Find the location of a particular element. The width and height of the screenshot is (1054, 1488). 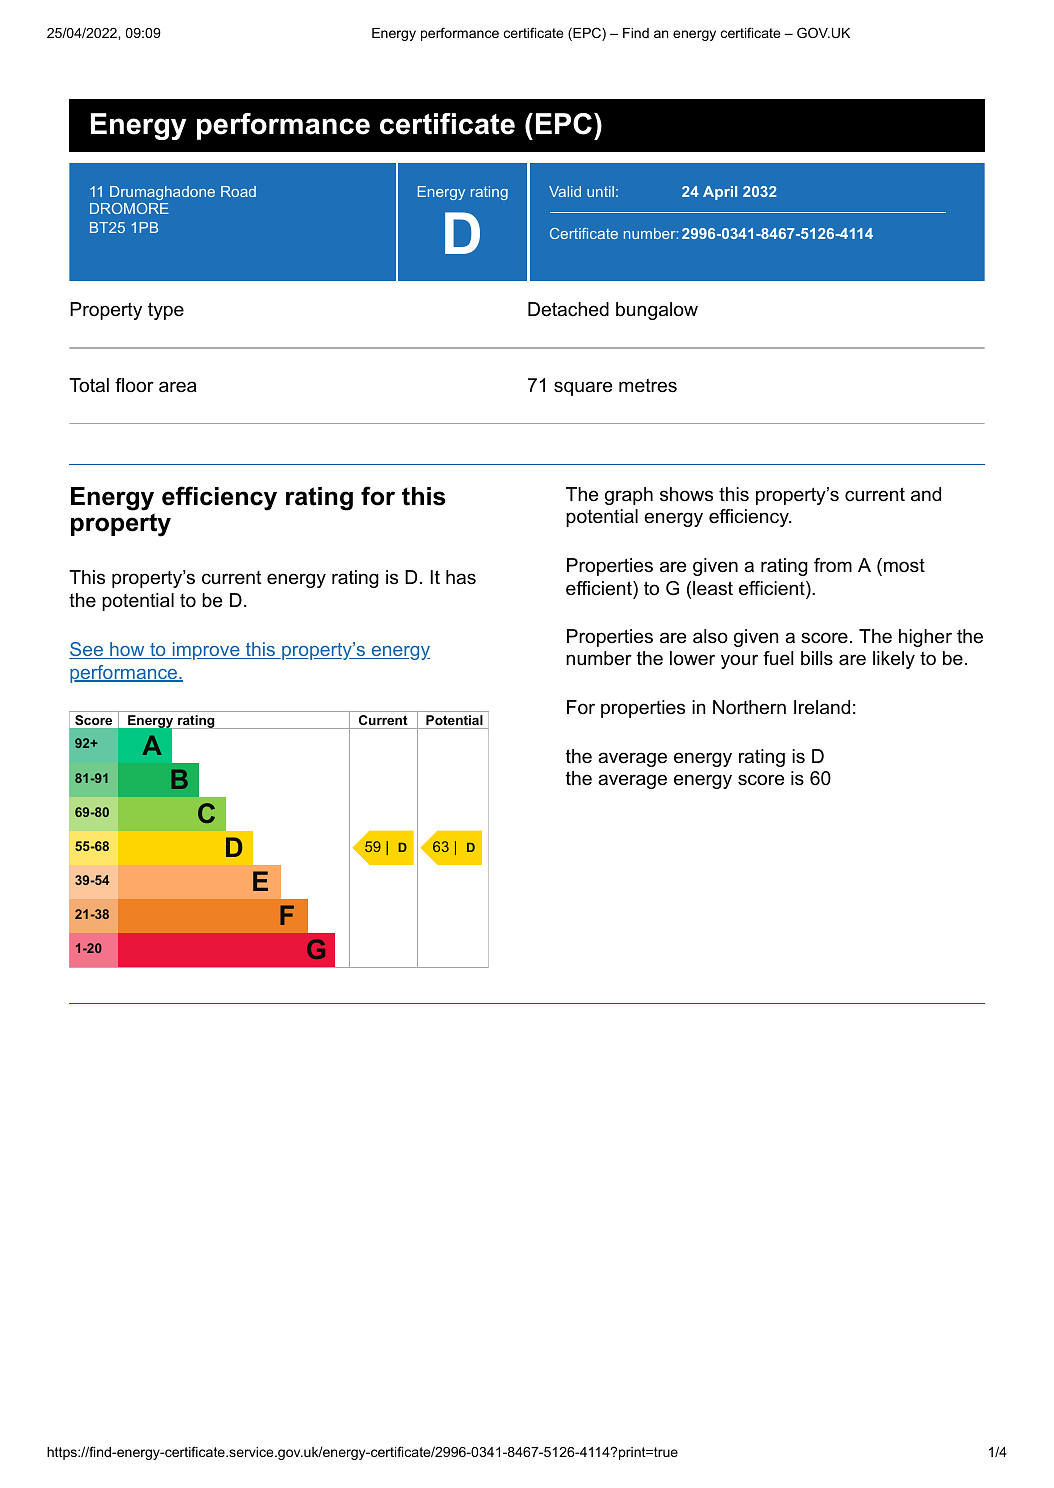

shows is located at coordinates (686, 494).
